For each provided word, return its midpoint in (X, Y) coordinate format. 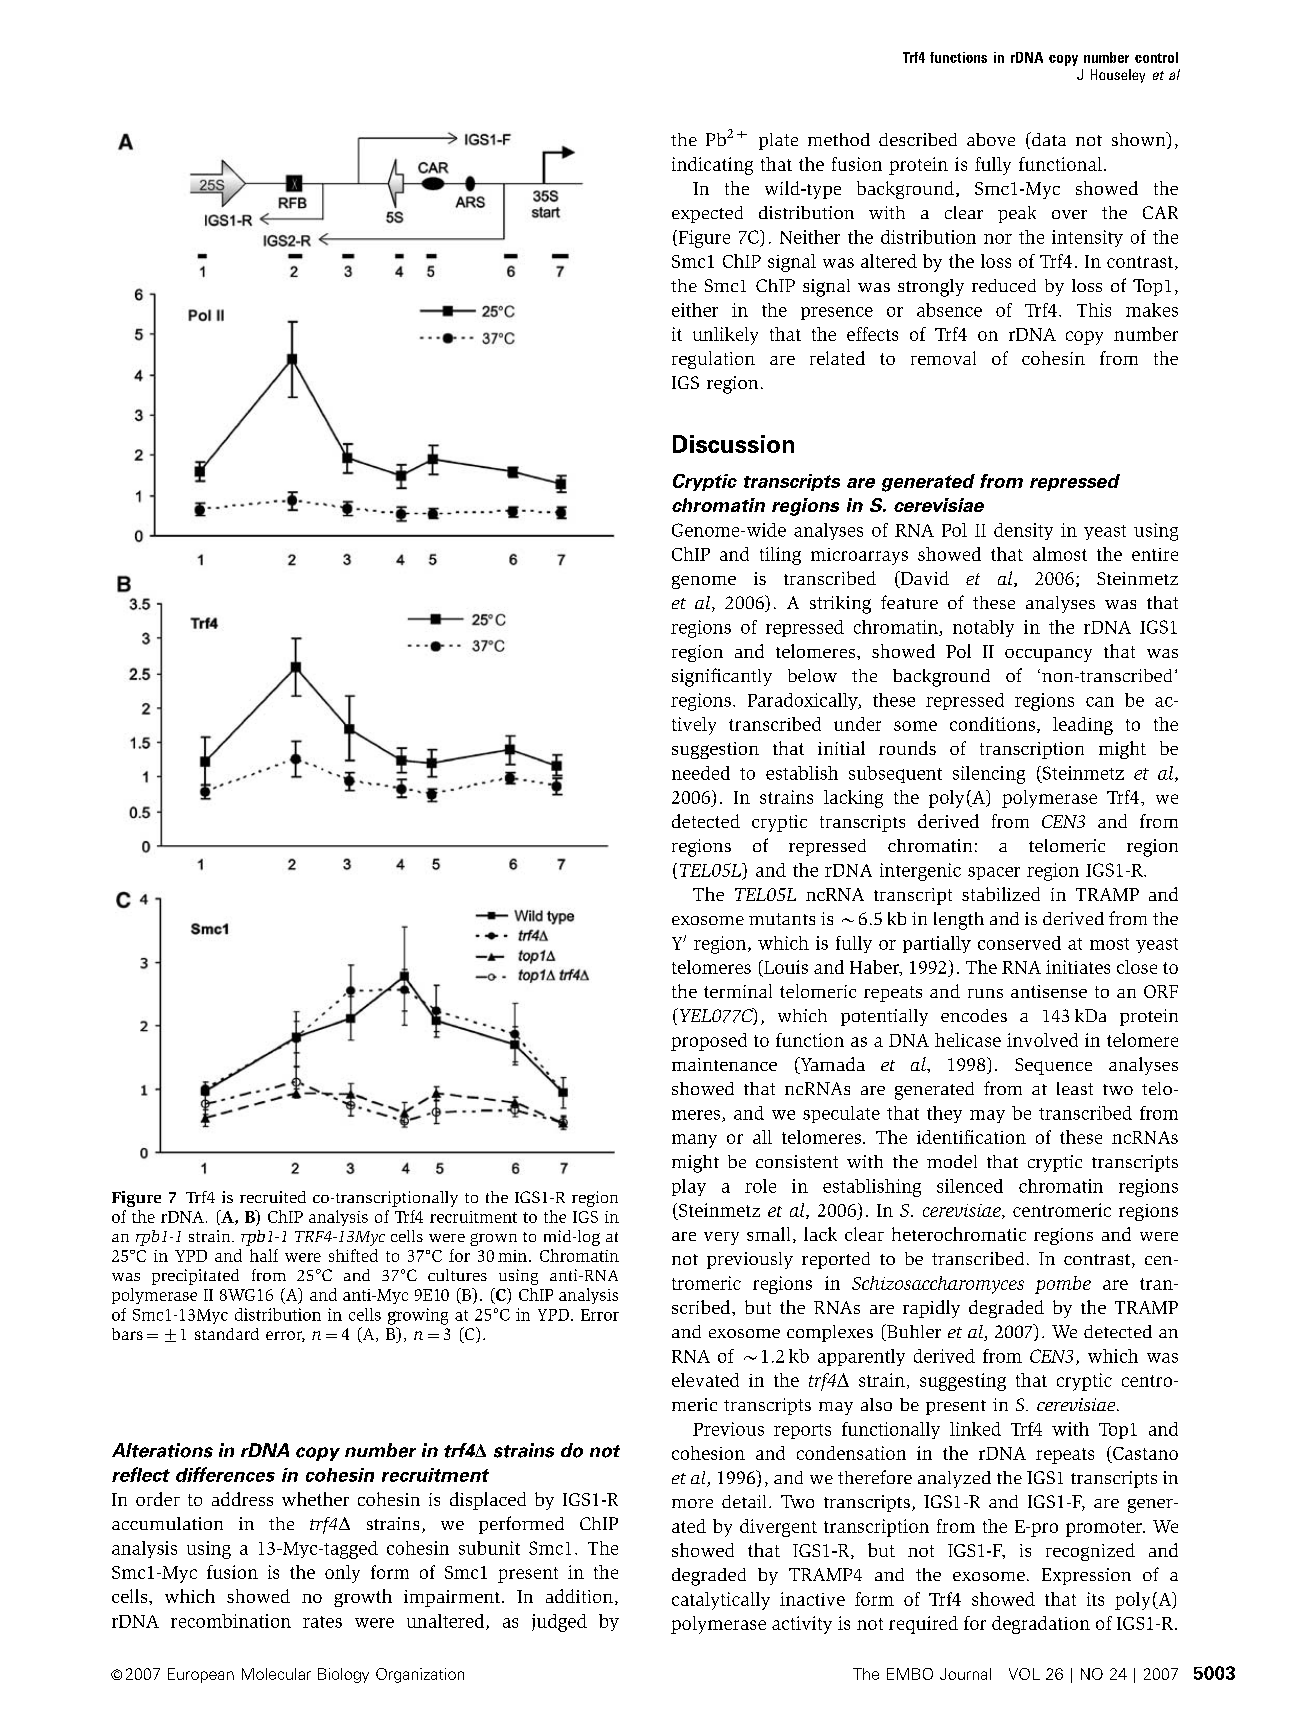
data (1048, 139)
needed (701, 773)
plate (778, 141)
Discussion (733, 444)
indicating (712, 166)
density (1023, 531)
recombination (231, 1621)
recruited (273, 1197)
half (264, 1255)
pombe (1063, 1285)
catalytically (721, 1601)
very (721, 1238)
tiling (780, 556)
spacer (994, 873)
